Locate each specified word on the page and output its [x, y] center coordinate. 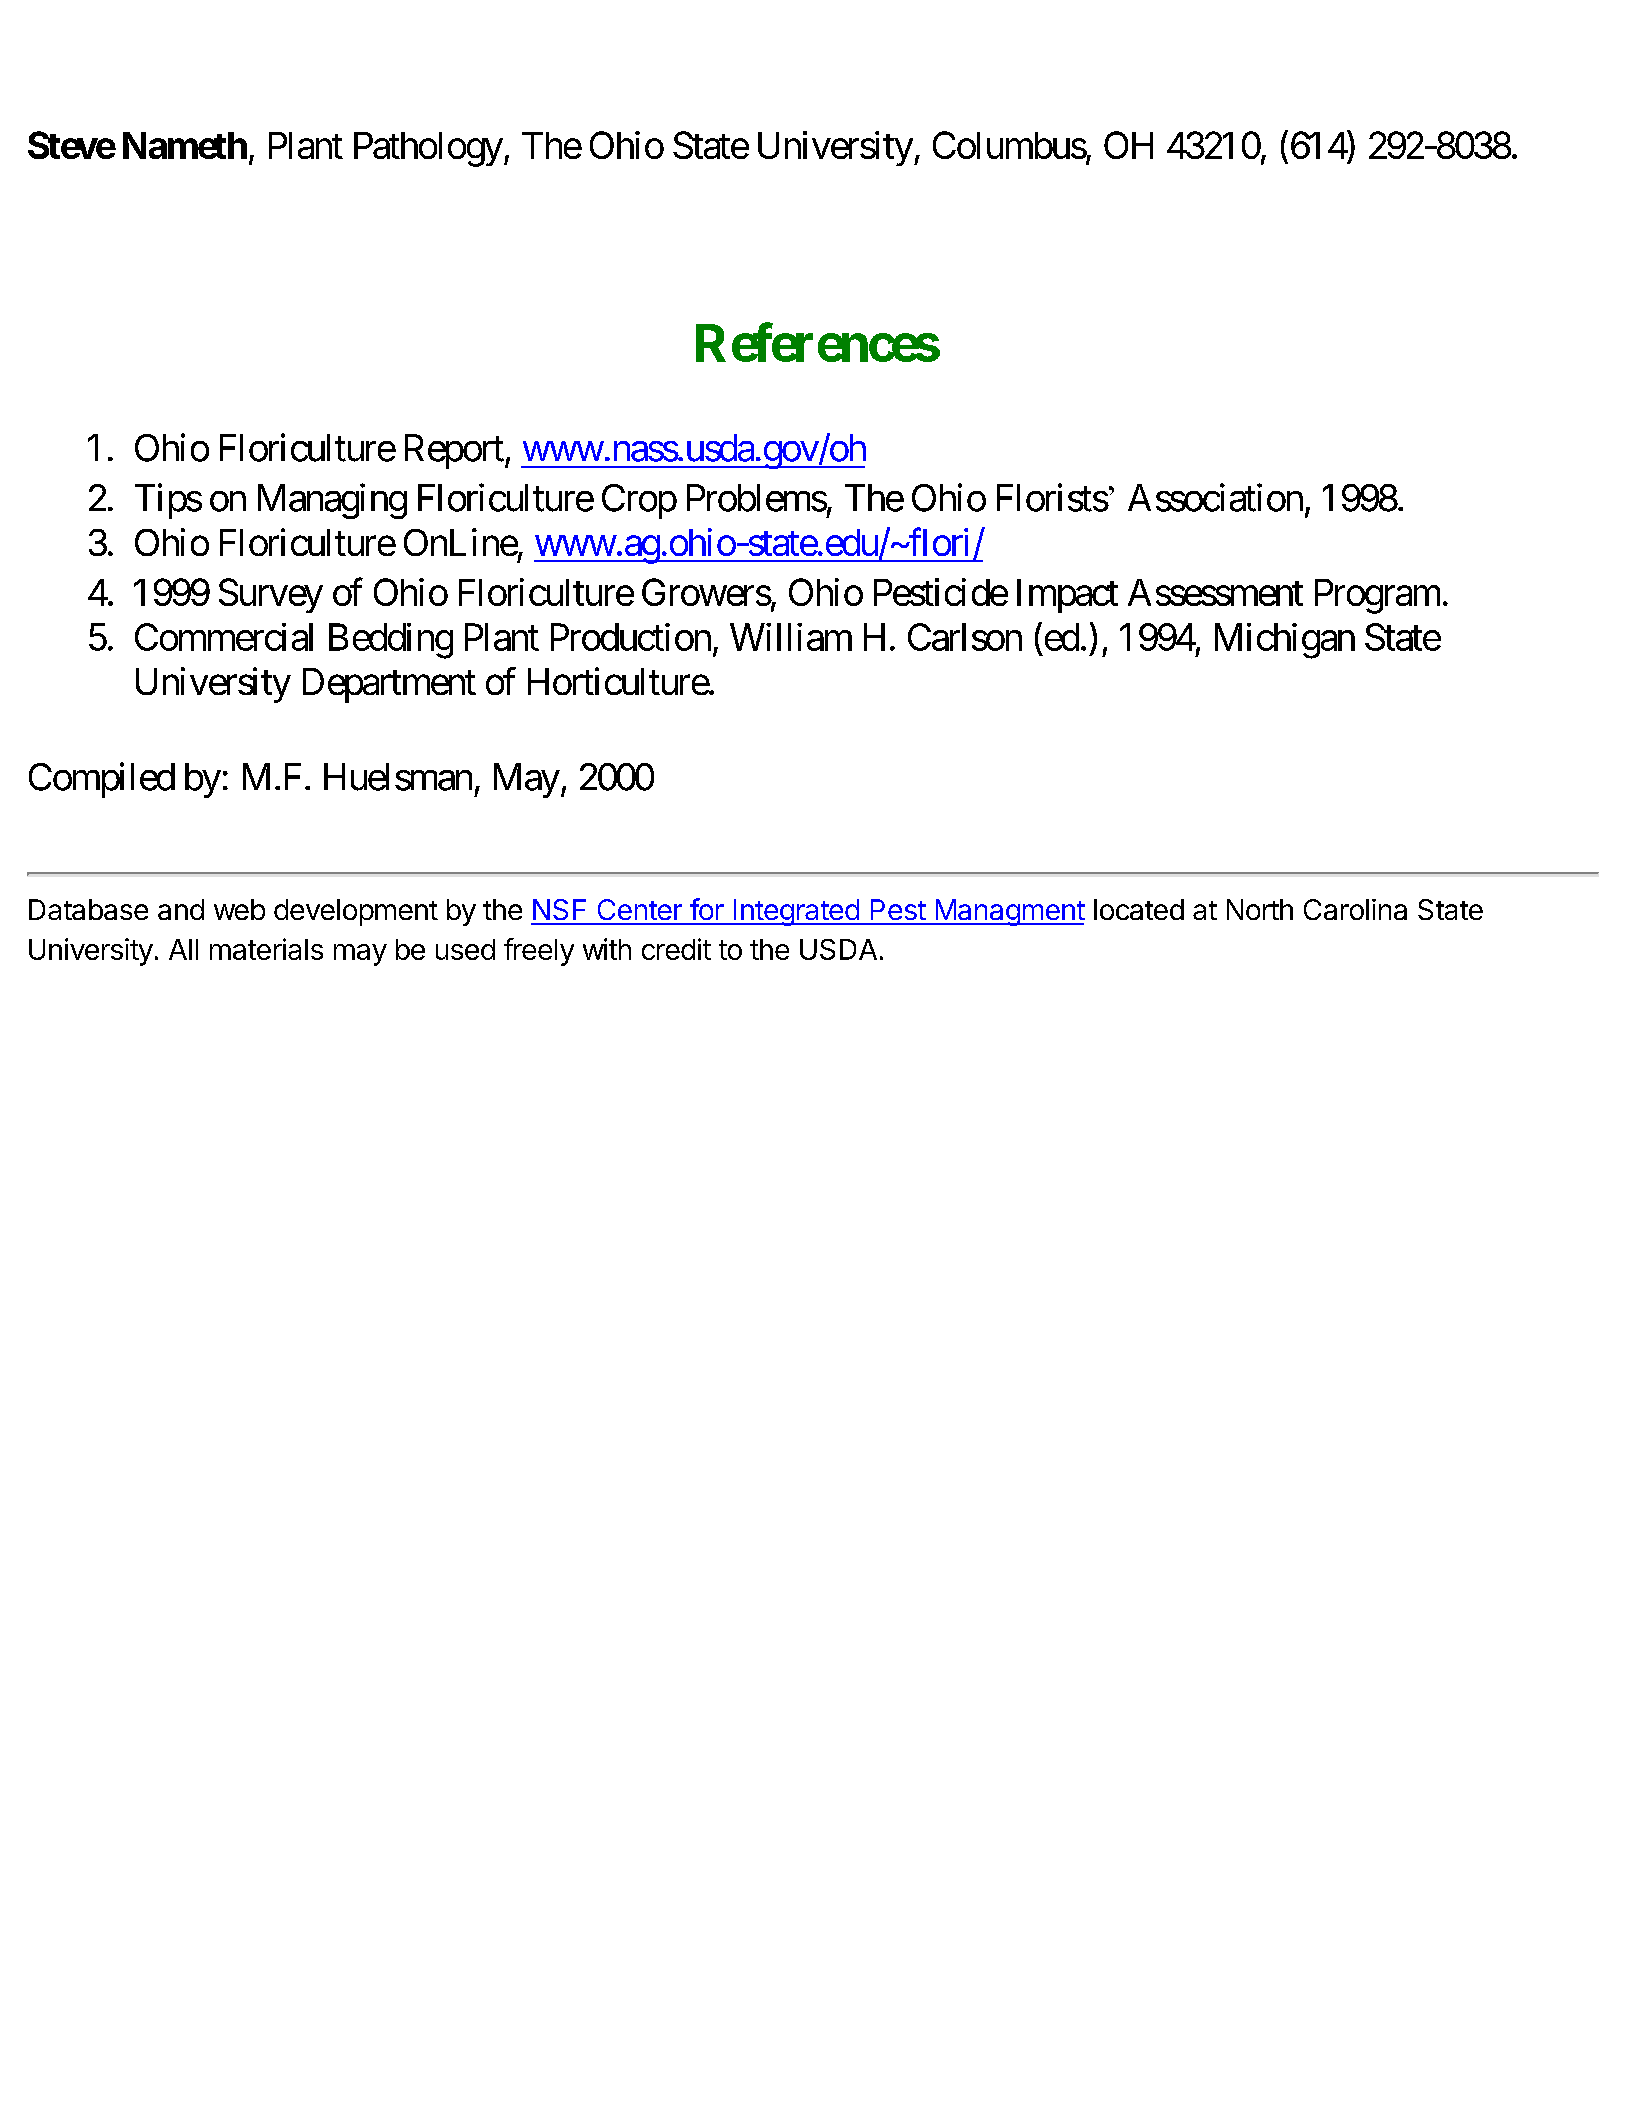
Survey [271, 595]
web [239, 909]
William [791, 637]
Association [1215, 497]
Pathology [428, 149]
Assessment [1215, 592]
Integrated [796, 912]
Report [454, 451]
